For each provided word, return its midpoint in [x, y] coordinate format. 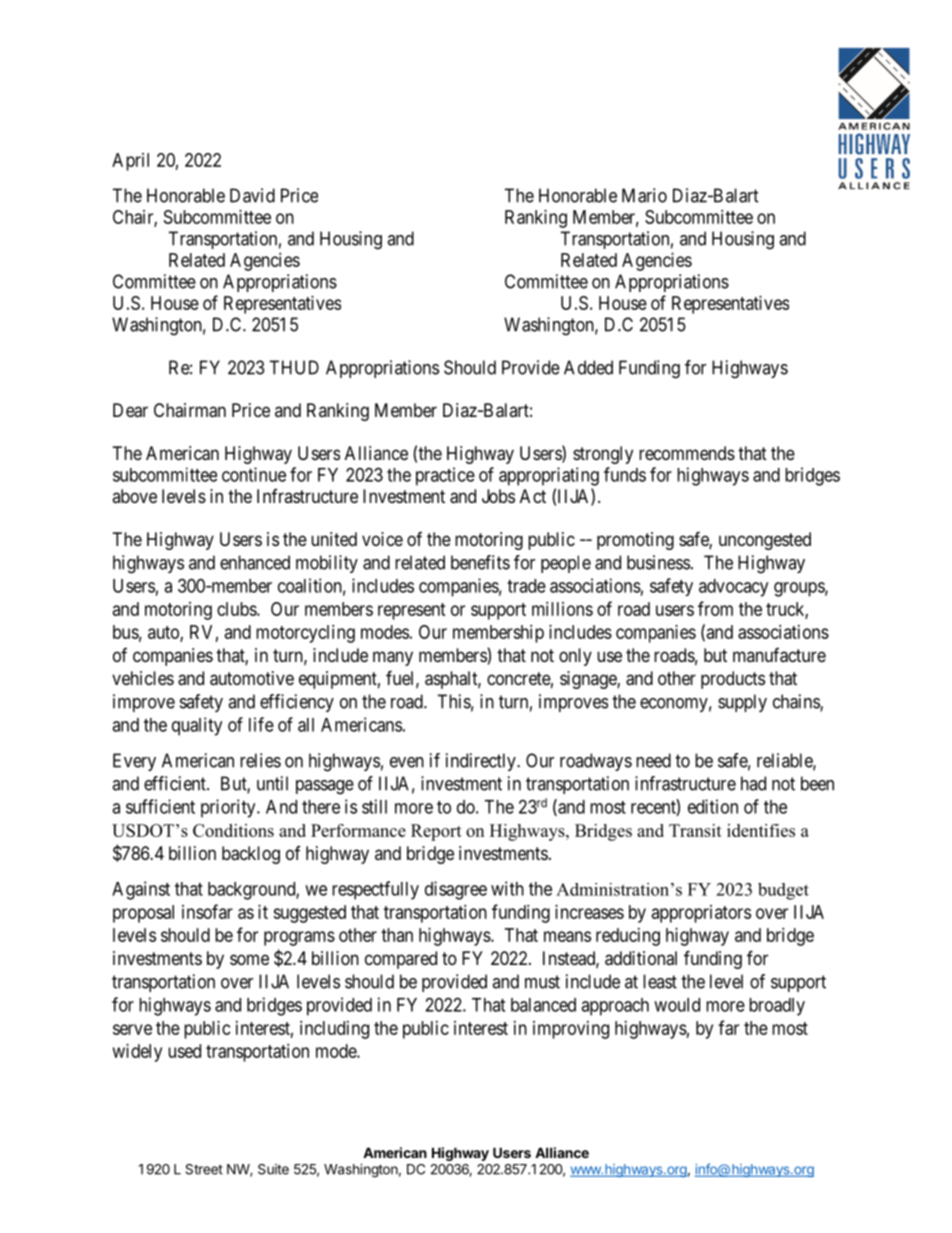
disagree [456, 890]
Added [588, 367]
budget [783, 891]
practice [445, 476]
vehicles [143, 678]
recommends [687, 453]
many [393, 658]
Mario [644, 195]
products [733, 680]
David [252, 195]
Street [204, 1169]
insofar [207, 911]
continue [254, 474]
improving [571, 1030]
